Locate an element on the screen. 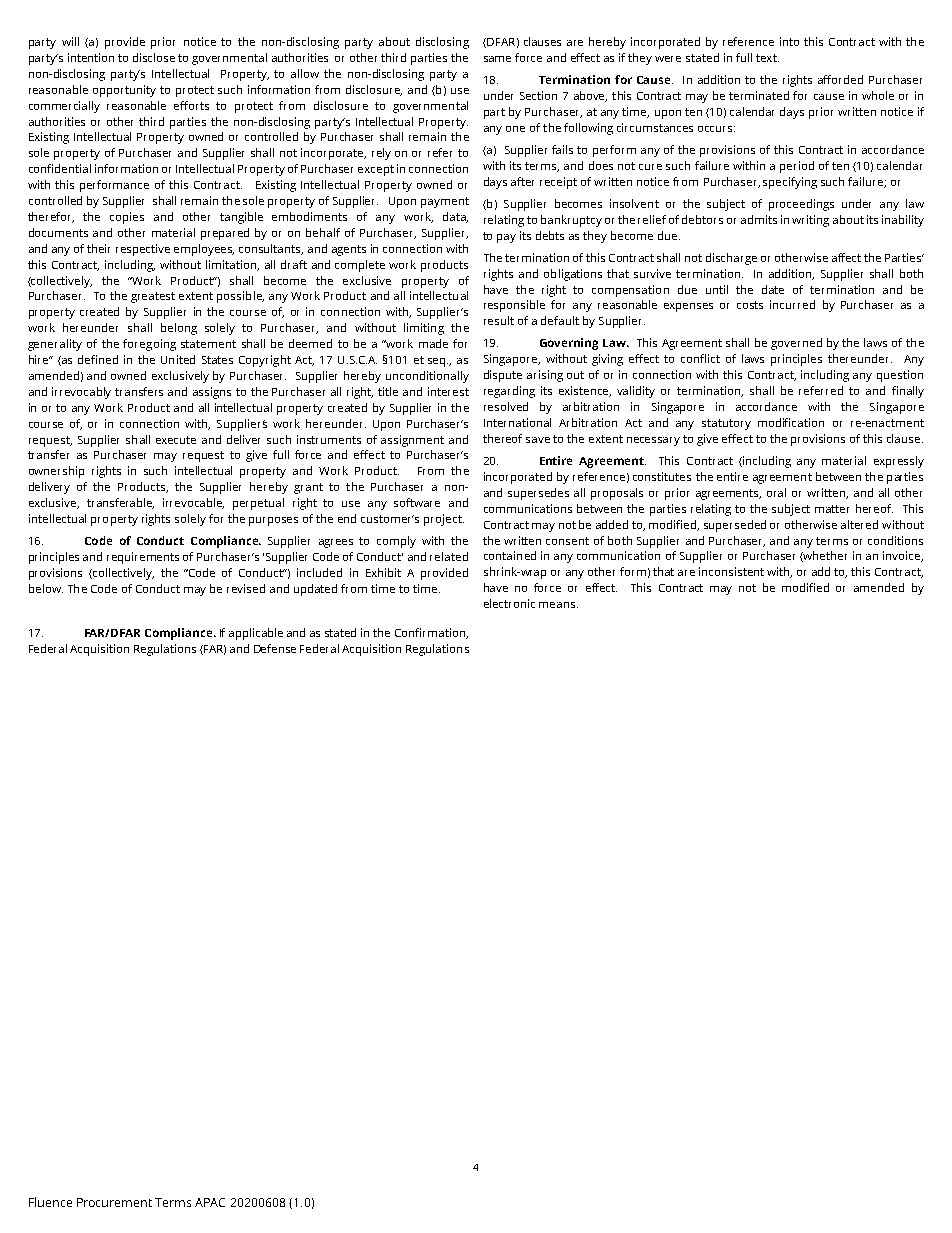 This screenshot has width=952, height=1233. governed is located at coordinates (796, 344).
